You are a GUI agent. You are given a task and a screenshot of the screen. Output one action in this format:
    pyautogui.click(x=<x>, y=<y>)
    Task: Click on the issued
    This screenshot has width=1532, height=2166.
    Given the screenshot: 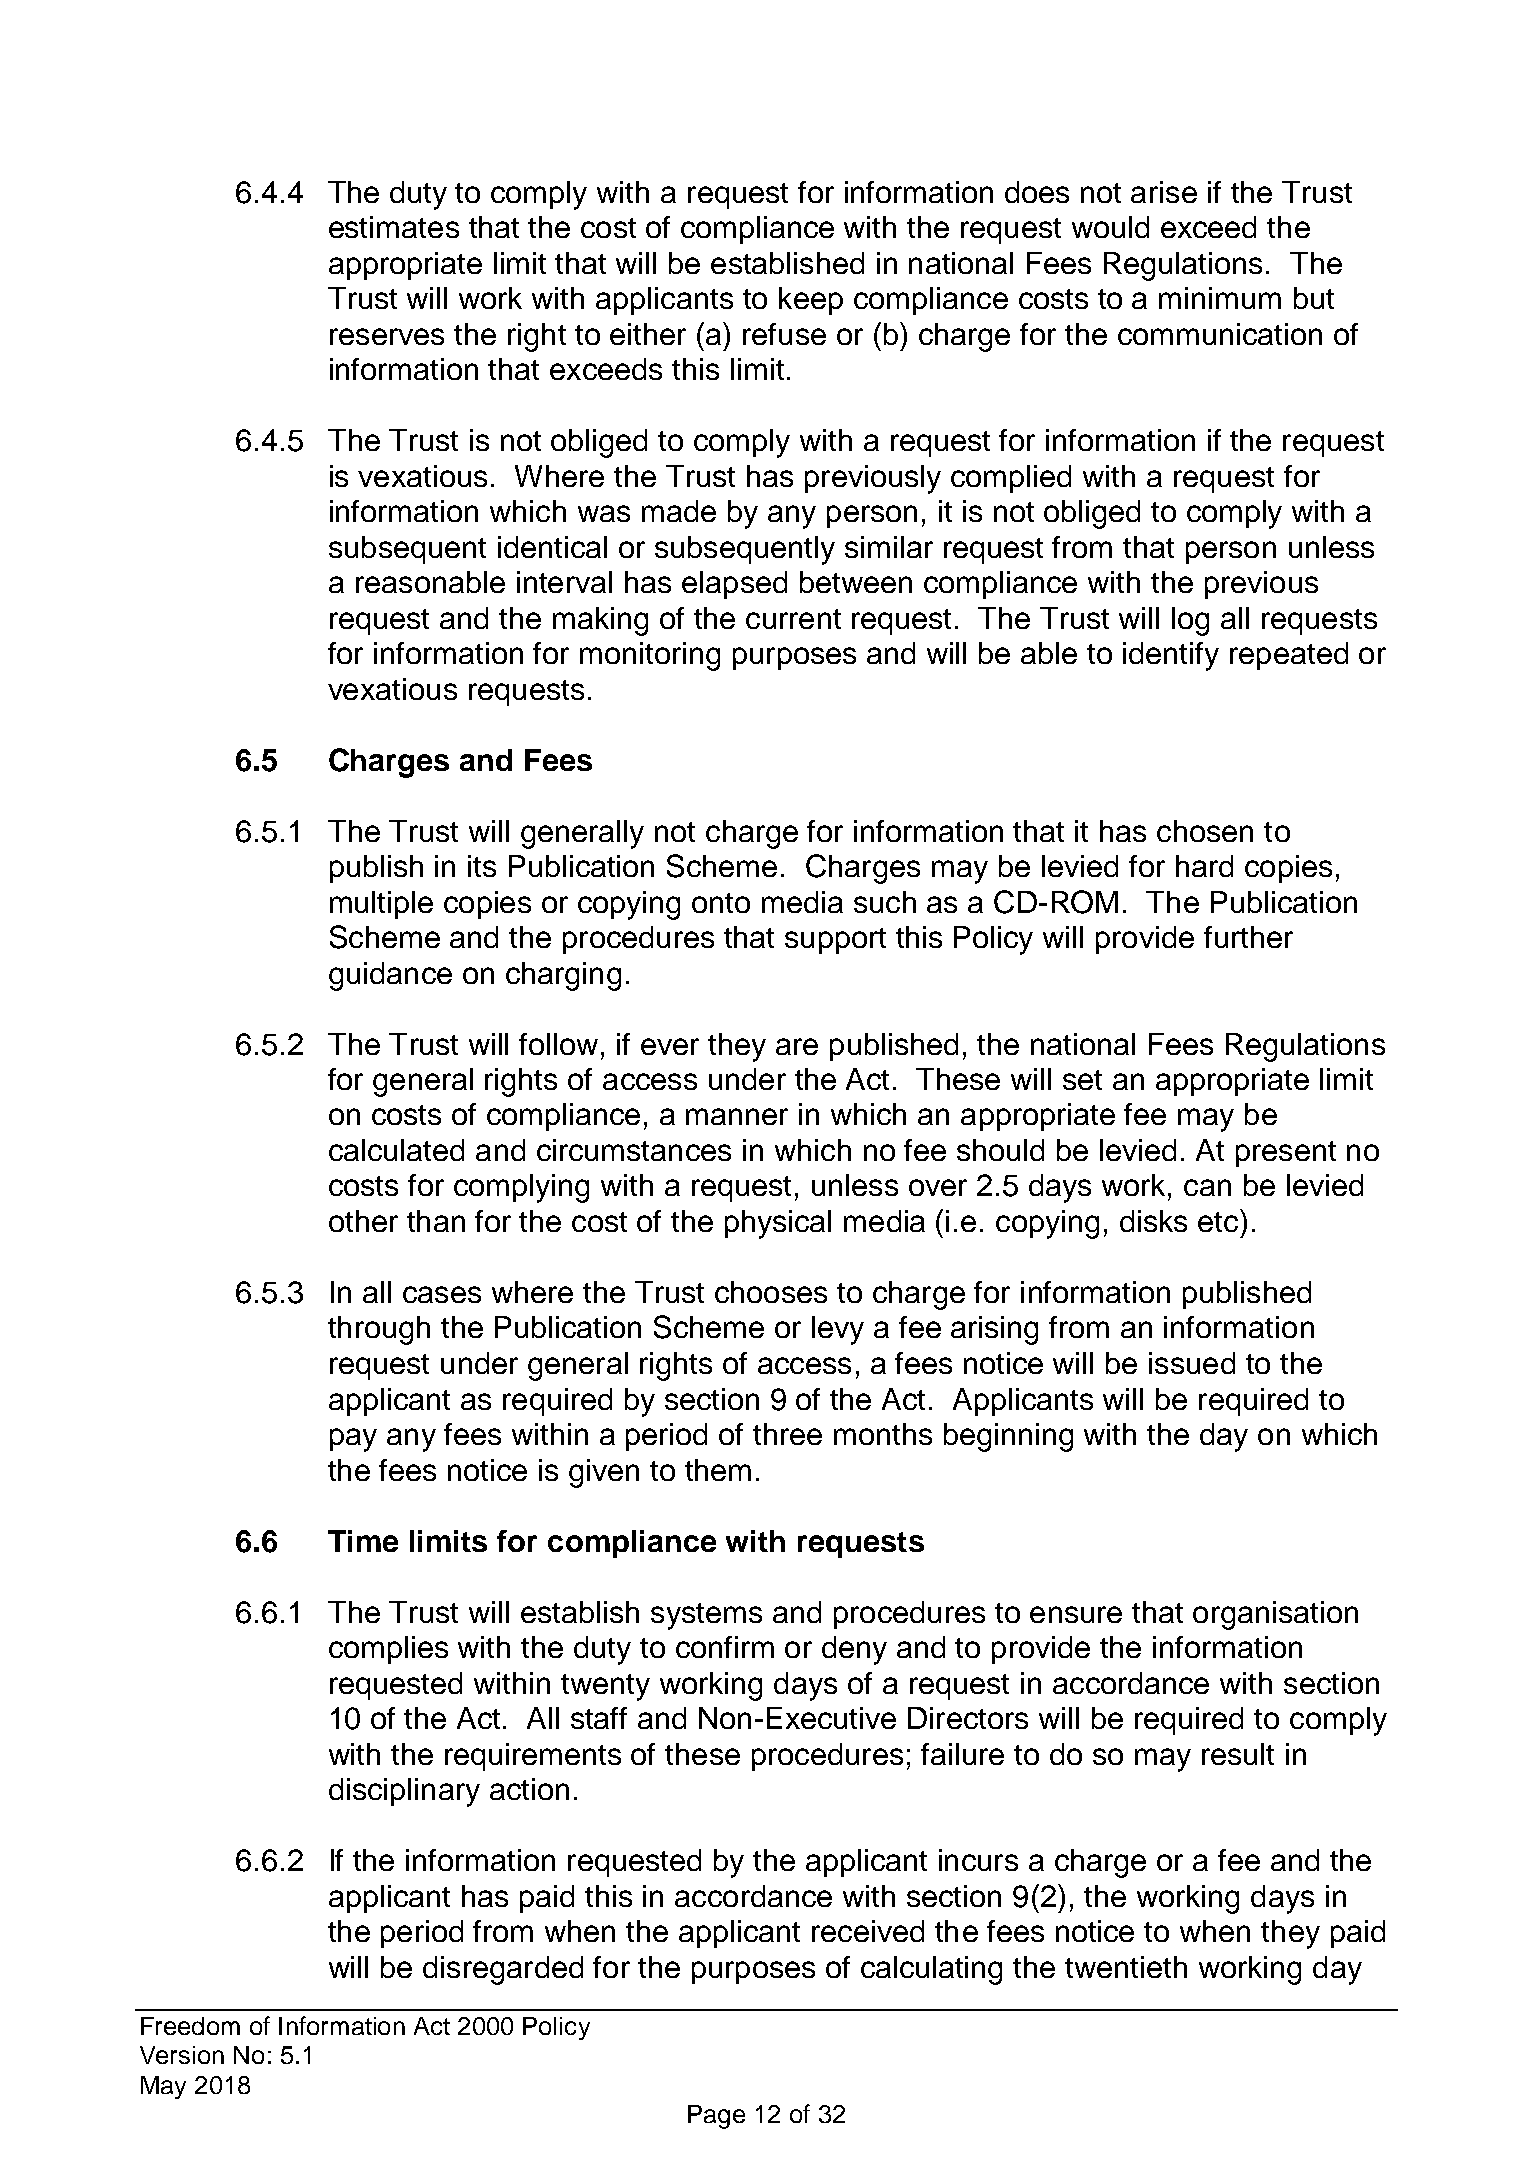 What is the action you would take?
    pyautogui.click(x=1192, y=1363)
